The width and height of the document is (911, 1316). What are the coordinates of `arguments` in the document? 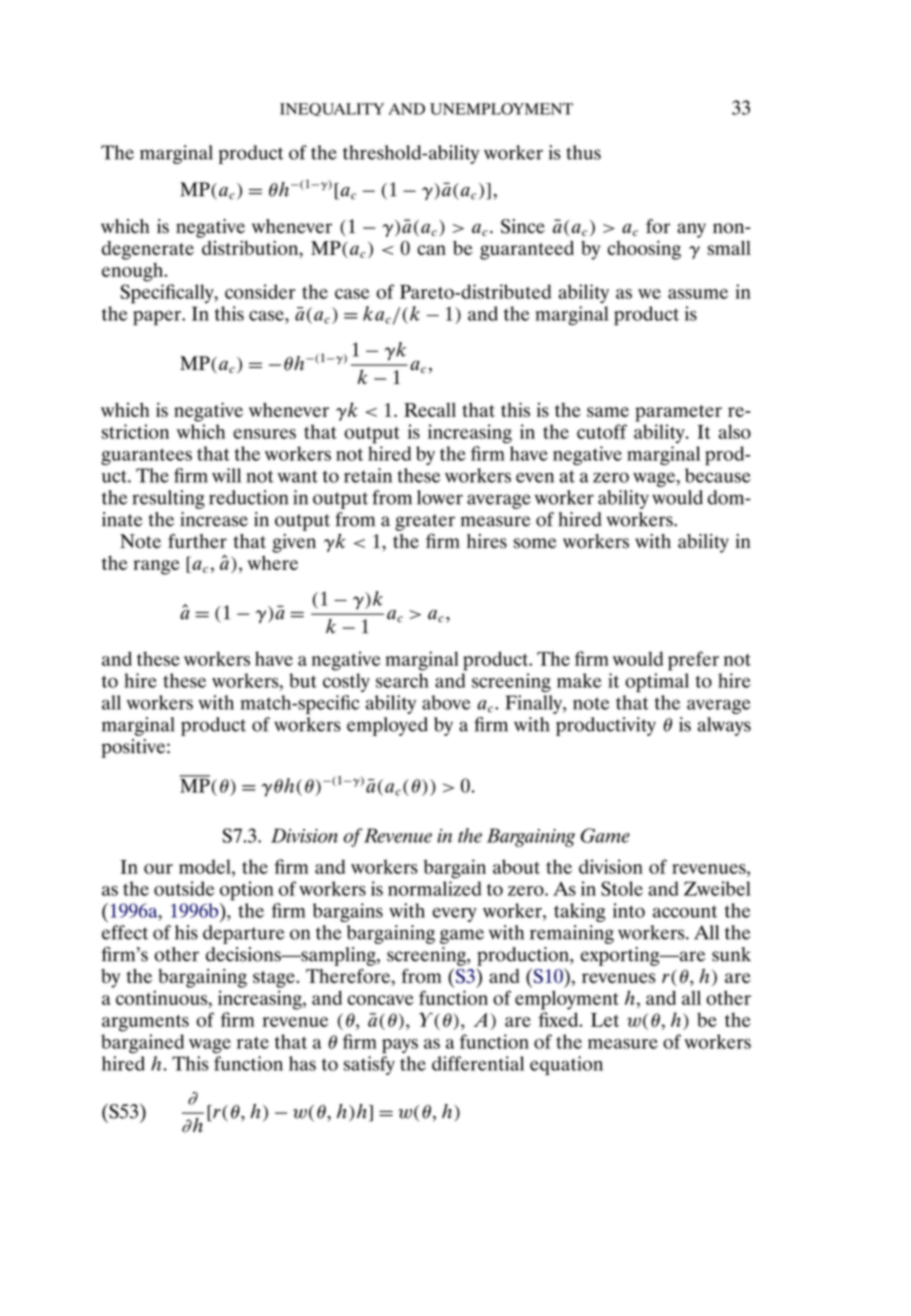 It's located at (145, 1023).
